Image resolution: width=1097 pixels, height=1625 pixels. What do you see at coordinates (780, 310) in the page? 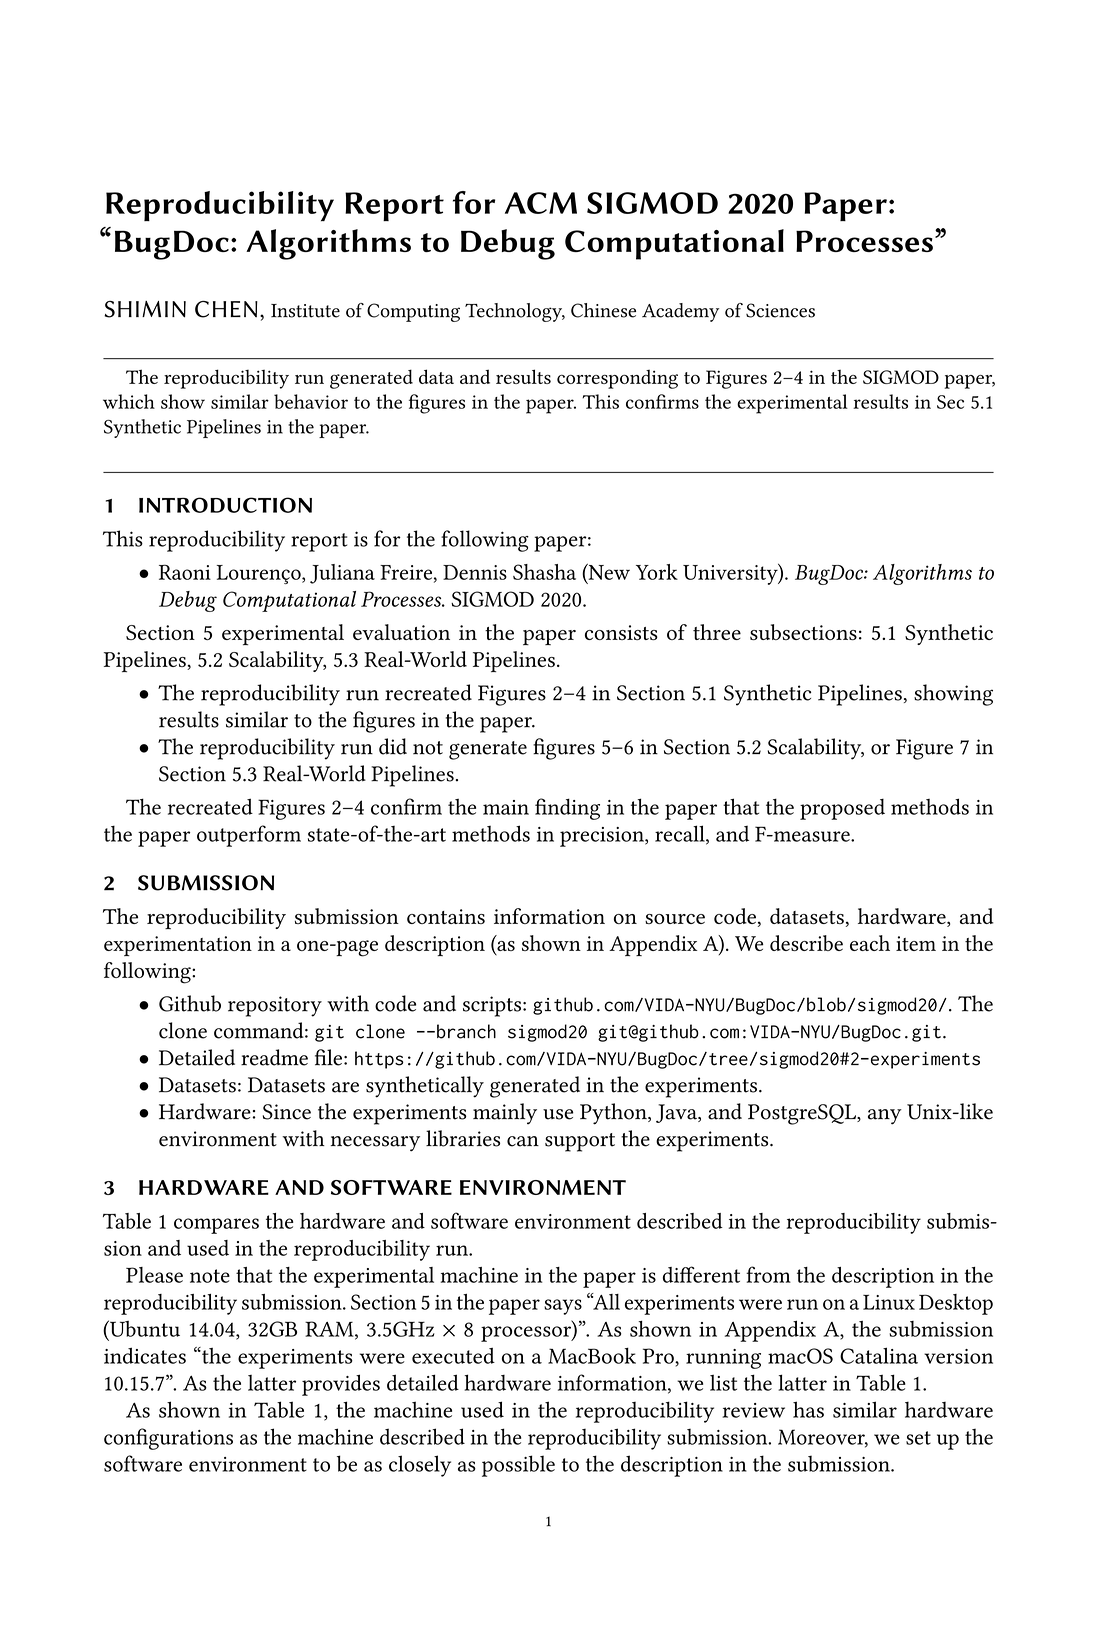
I see `Sciences` at bounding box center [780, 310].
